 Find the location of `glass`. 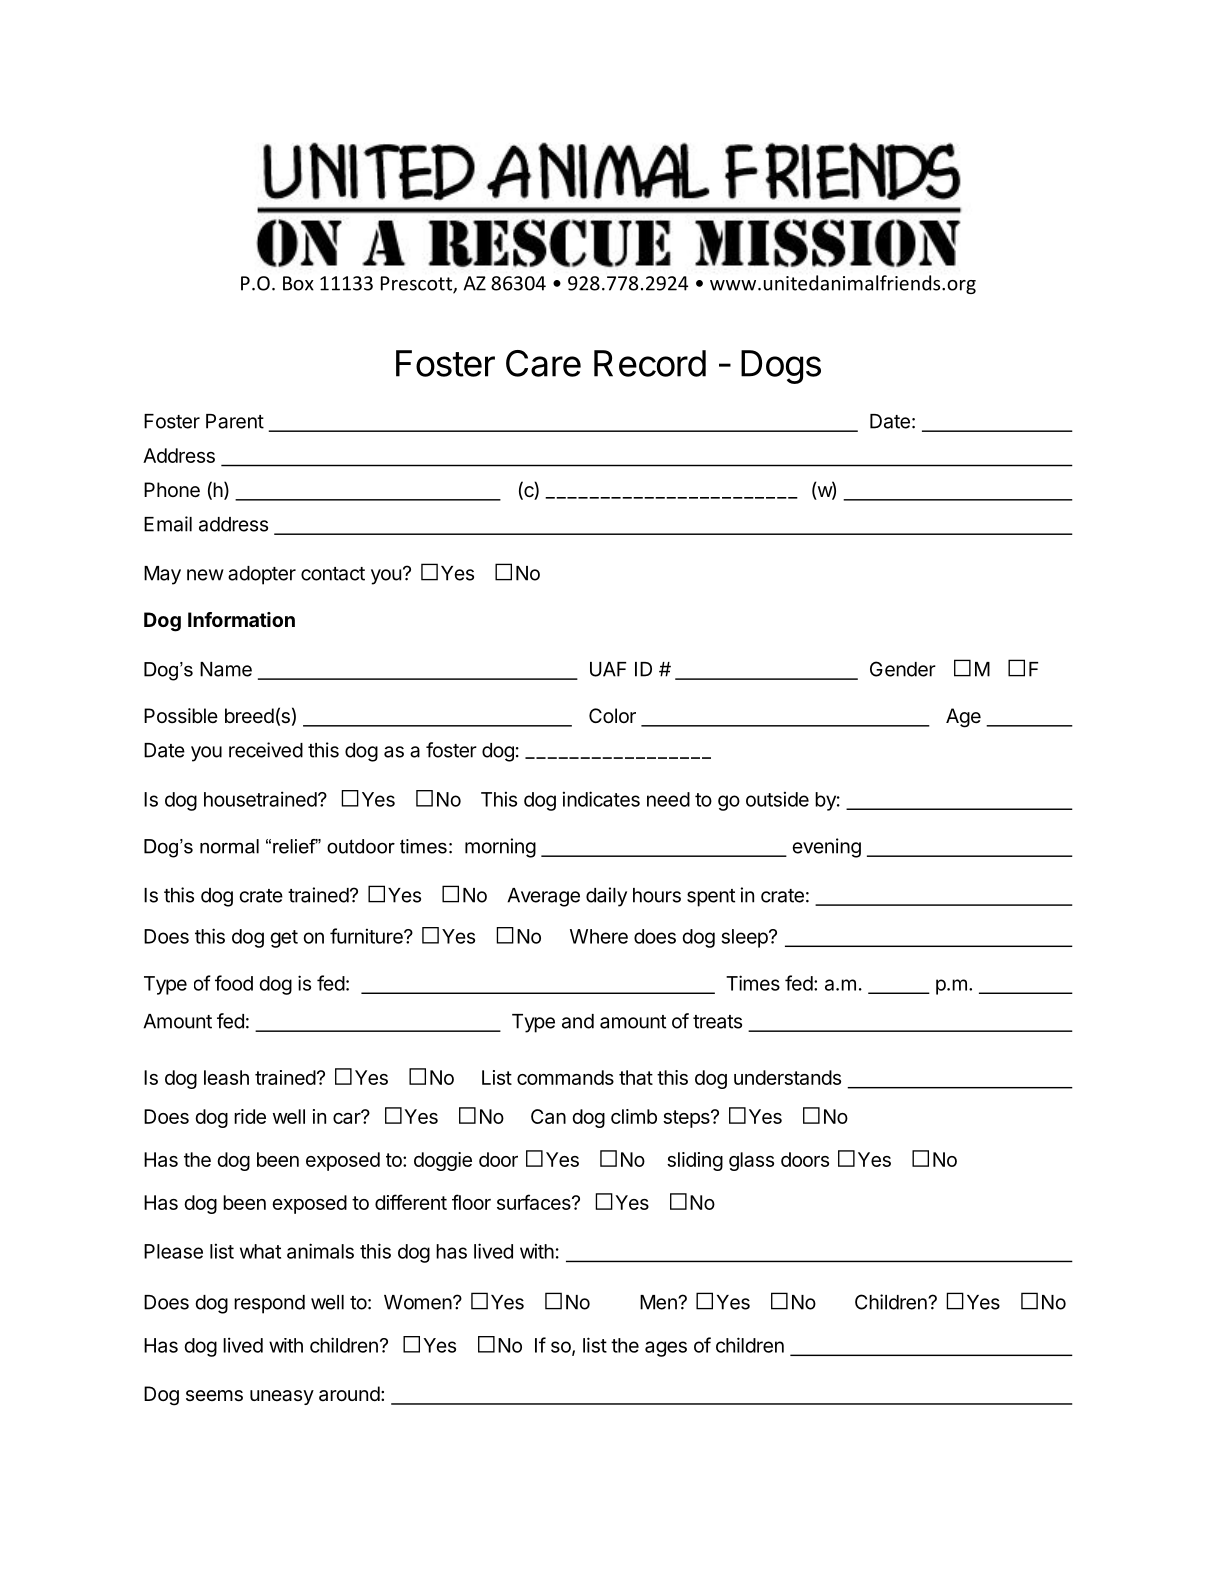

glass is located at coordinates (751, 1161).
